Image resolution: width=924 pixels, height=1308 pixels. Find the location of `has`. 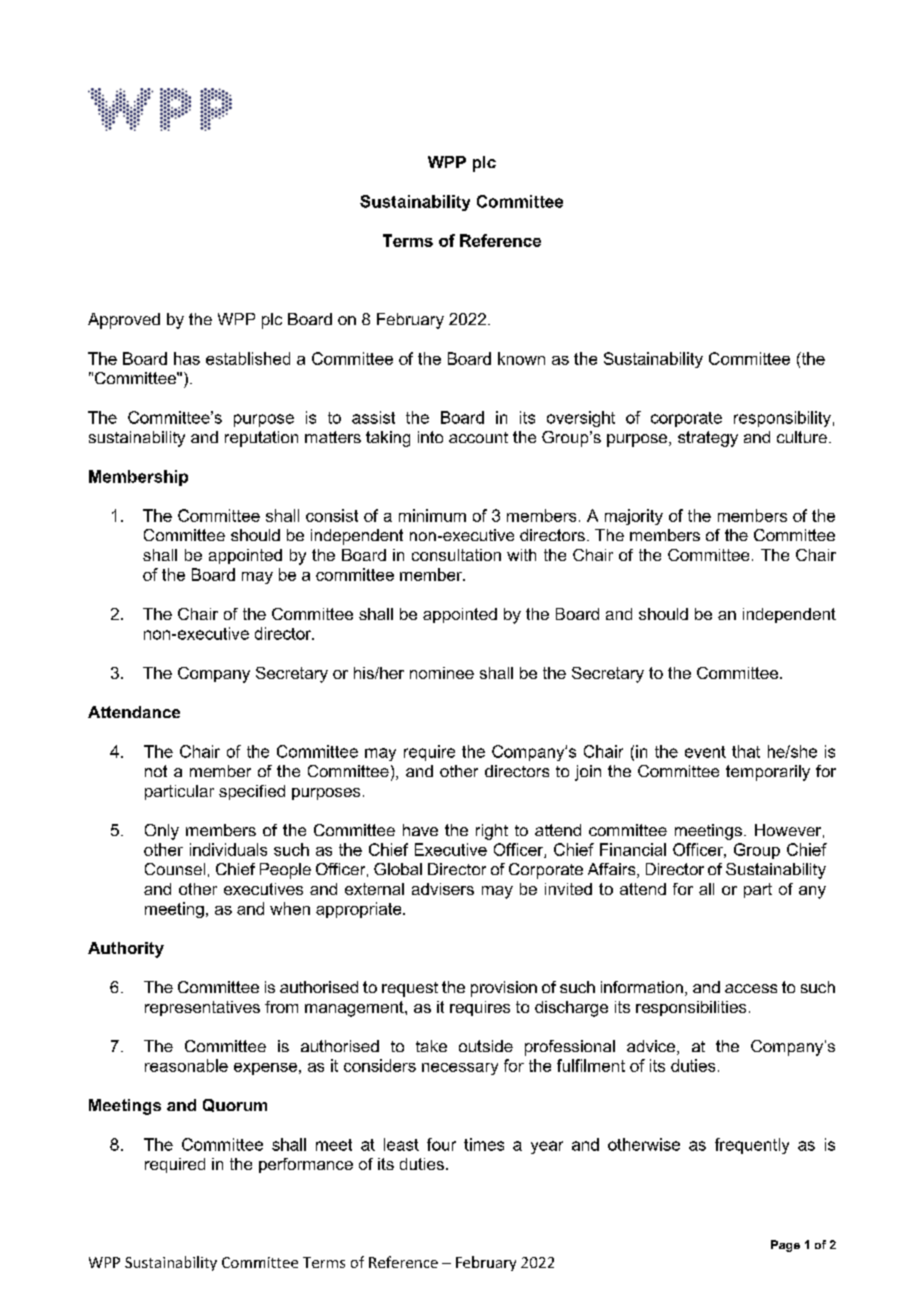

has is located at coordinates (187, 358).
